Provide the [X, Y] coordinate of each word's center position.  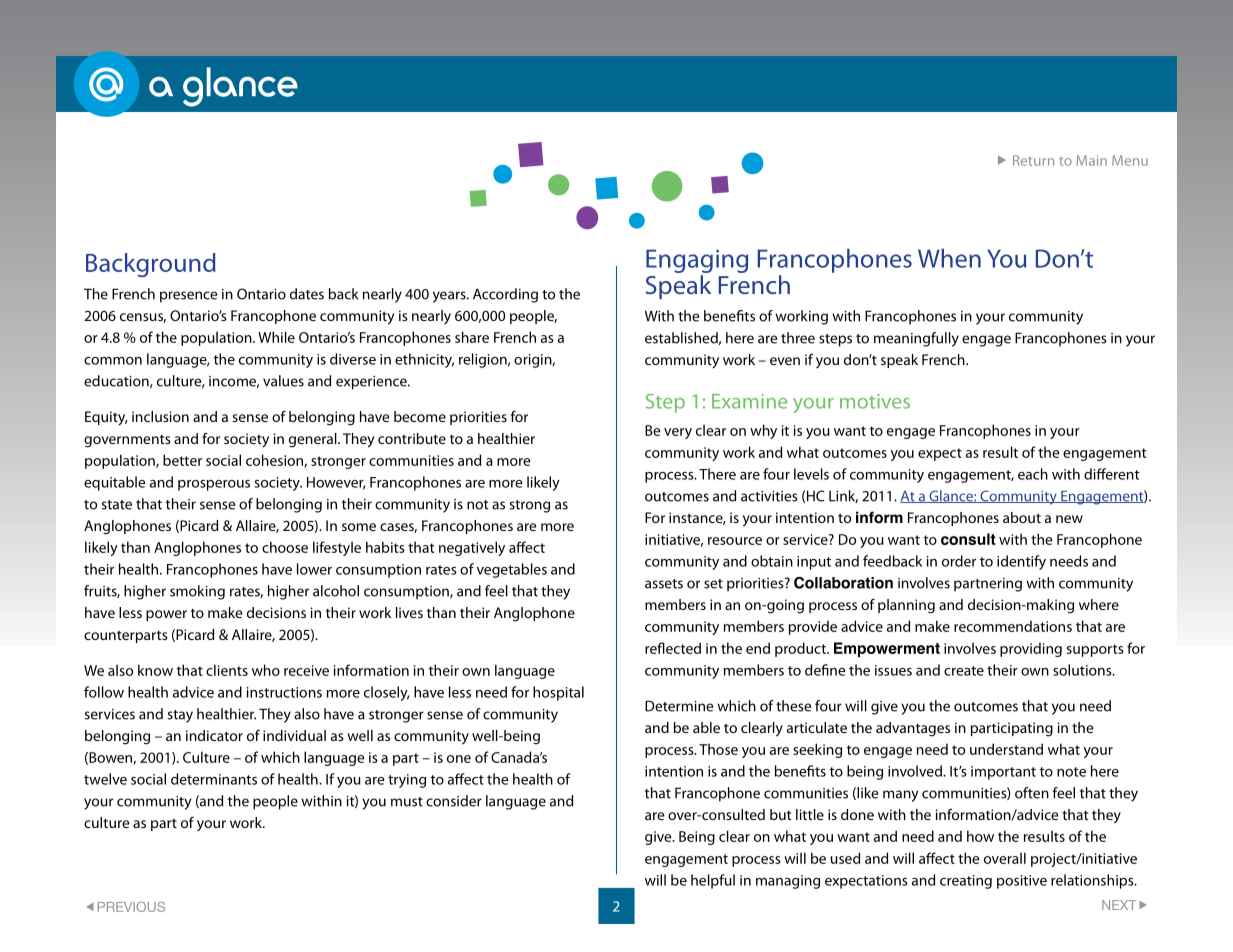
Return [1033, 160]
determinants [214, 779]
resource [735, 541]
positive [1022, 882]
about [1022, 517]
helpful [713, 881]
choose [285, 547]
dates [307, 294]
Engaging [697, 262]
